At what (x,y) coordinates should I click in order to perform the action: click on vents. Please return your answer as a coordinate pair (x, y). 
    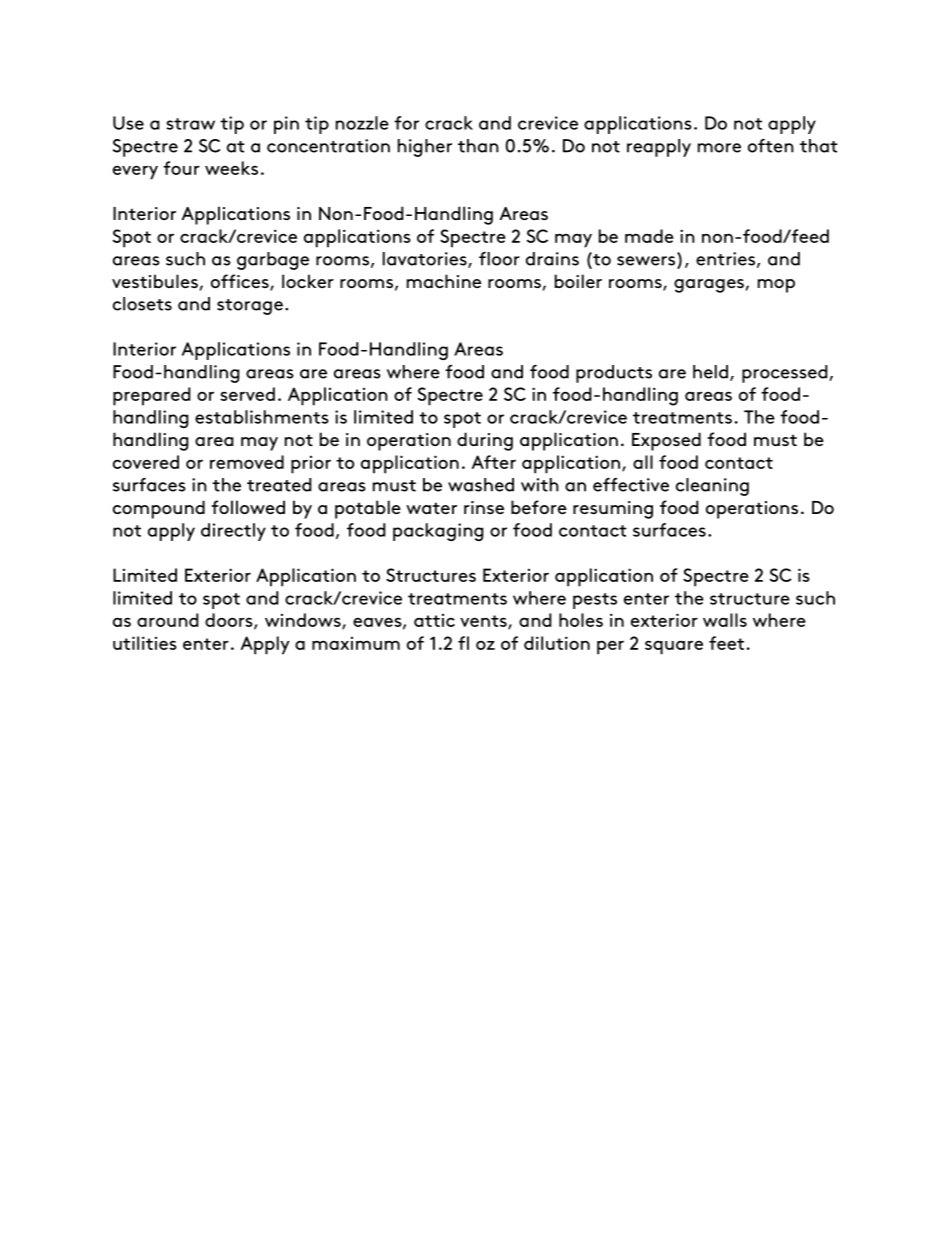
    Looking at the image, I should click on (484, 622).
